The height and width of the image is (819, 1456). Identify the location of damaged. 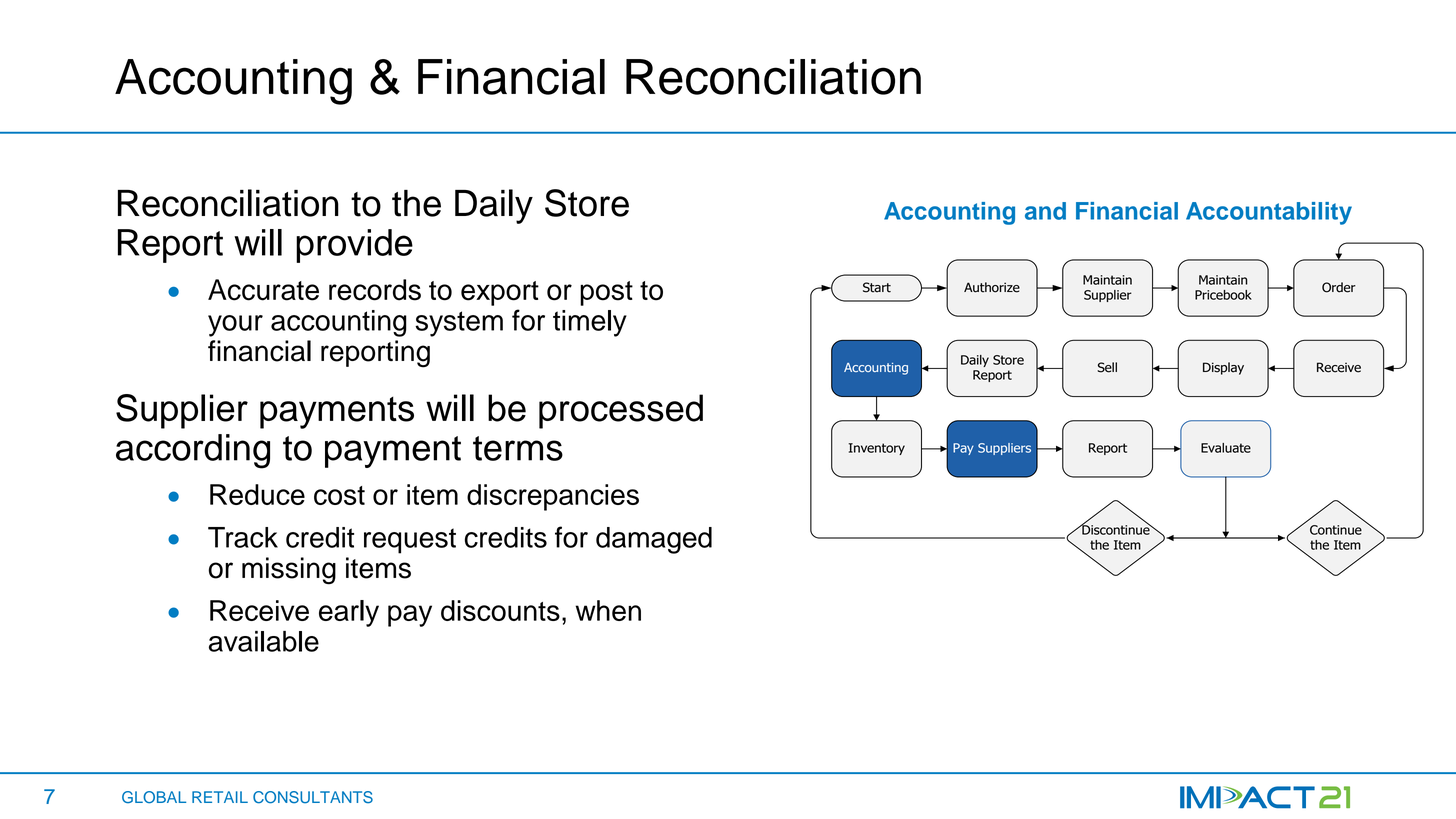
(654, 540).
